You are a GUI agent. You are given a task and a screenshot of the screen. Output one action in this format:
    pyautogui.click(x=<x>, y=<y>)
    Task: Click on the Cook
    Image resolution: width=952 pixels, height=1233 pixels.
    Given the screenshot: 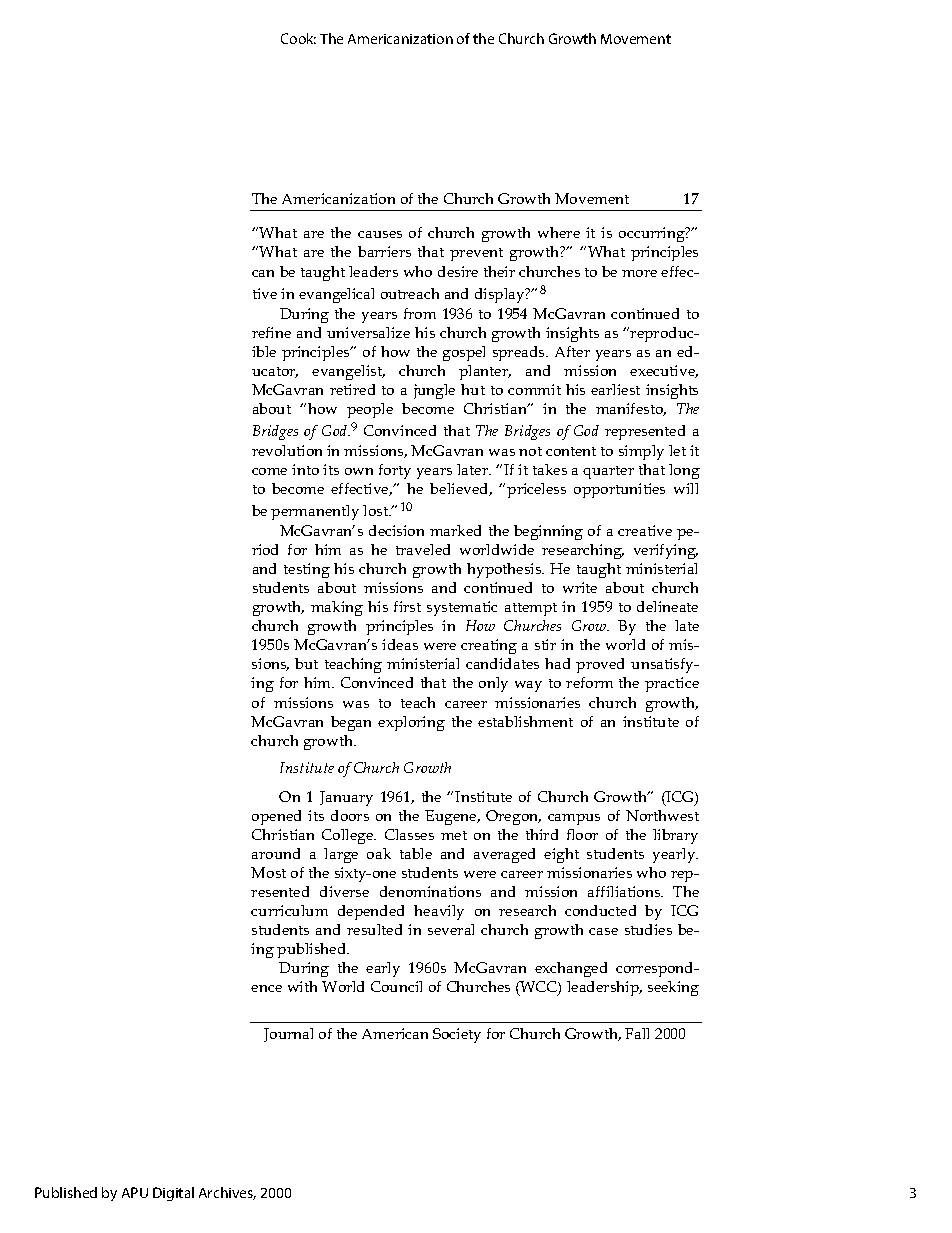 What is the action you would take?
    pyautogui.click(x=298, y=38)
